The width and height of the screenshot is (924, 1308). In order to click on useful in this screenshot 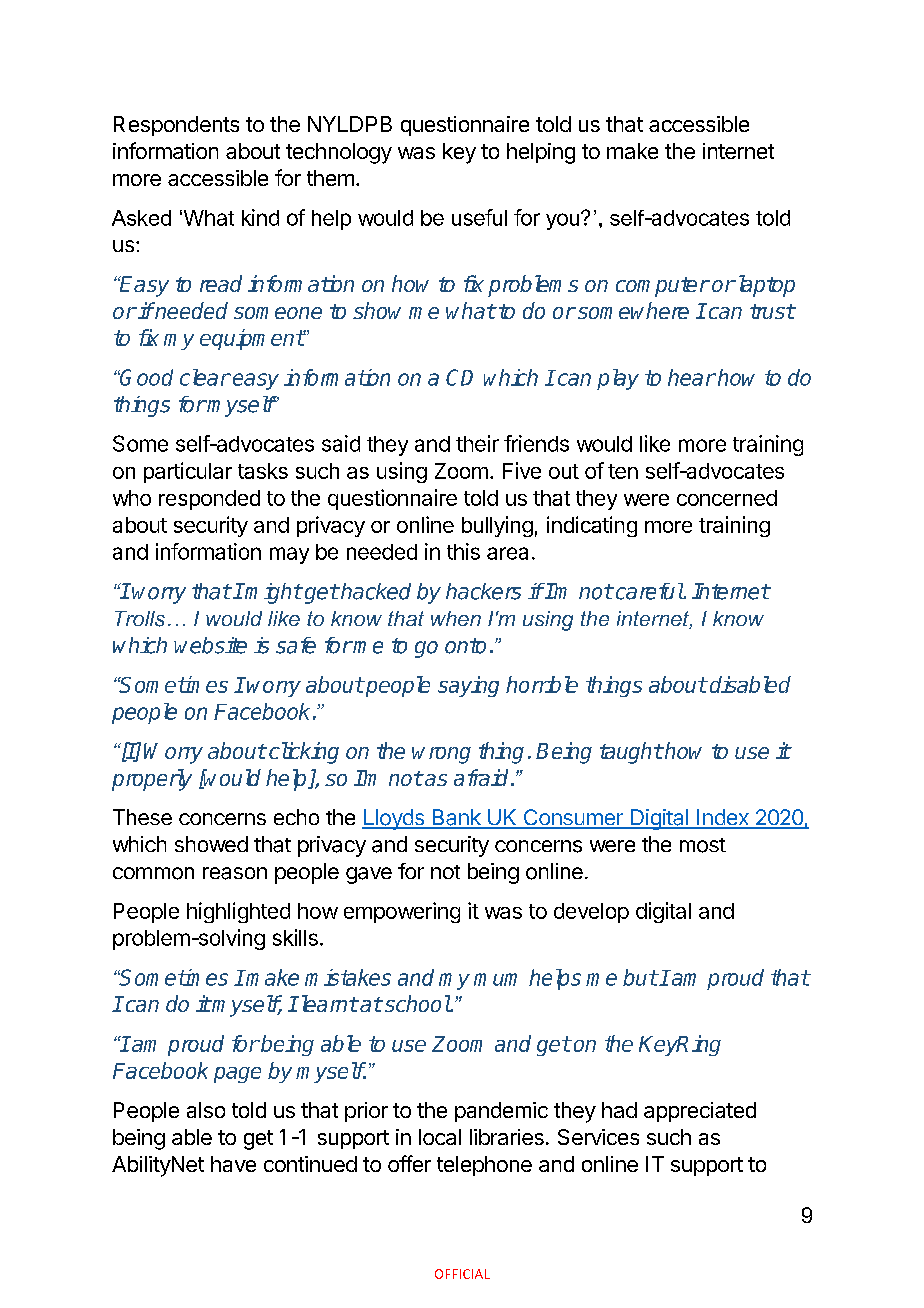, I will do `click(479, 217)`.
